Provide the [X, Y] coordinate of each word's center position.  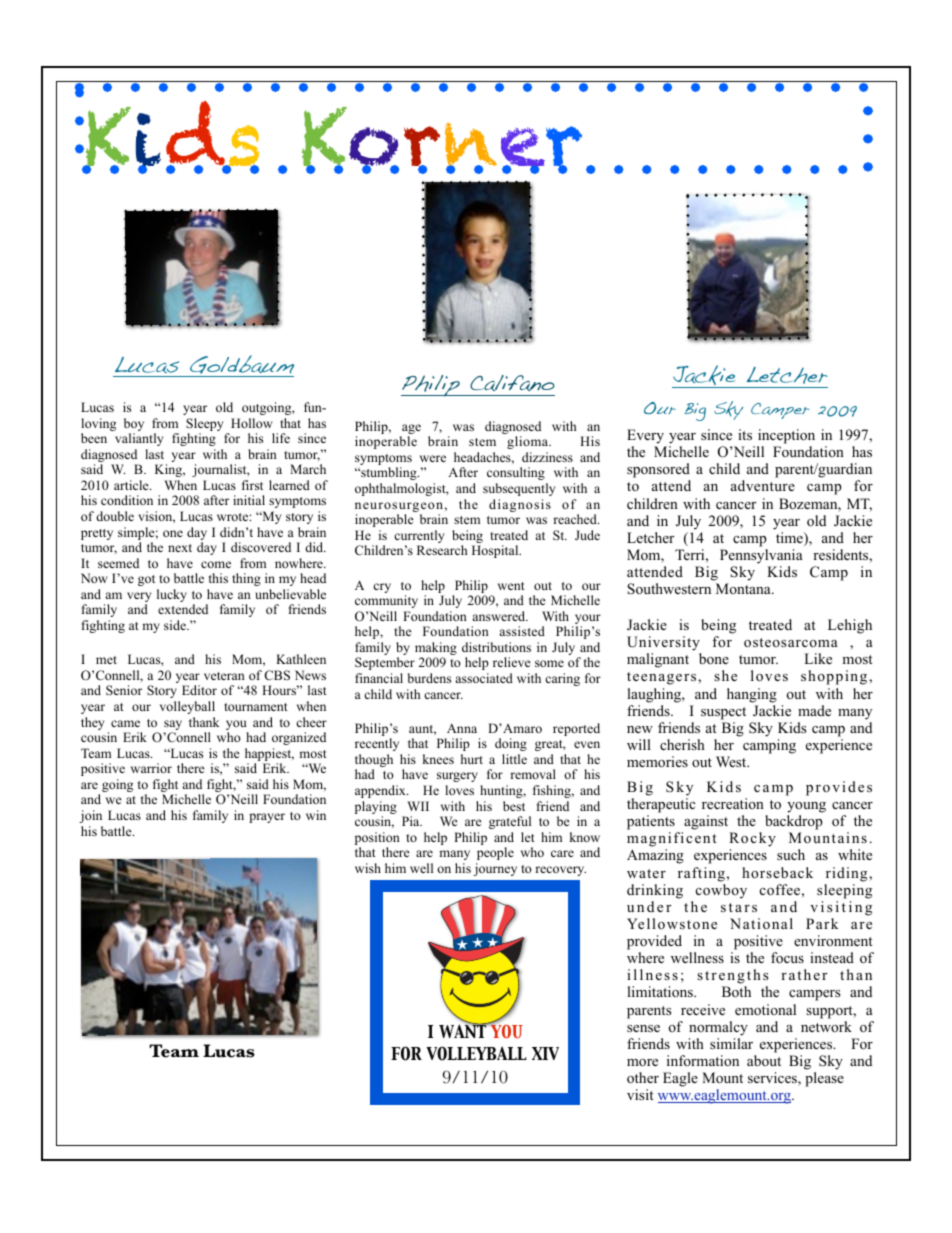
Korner [442, 140]
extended [183, 609]
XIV [545, 1053]
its [745, 434]
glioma [529, 442]
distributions [496, 647]
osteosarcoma [791, 643]
